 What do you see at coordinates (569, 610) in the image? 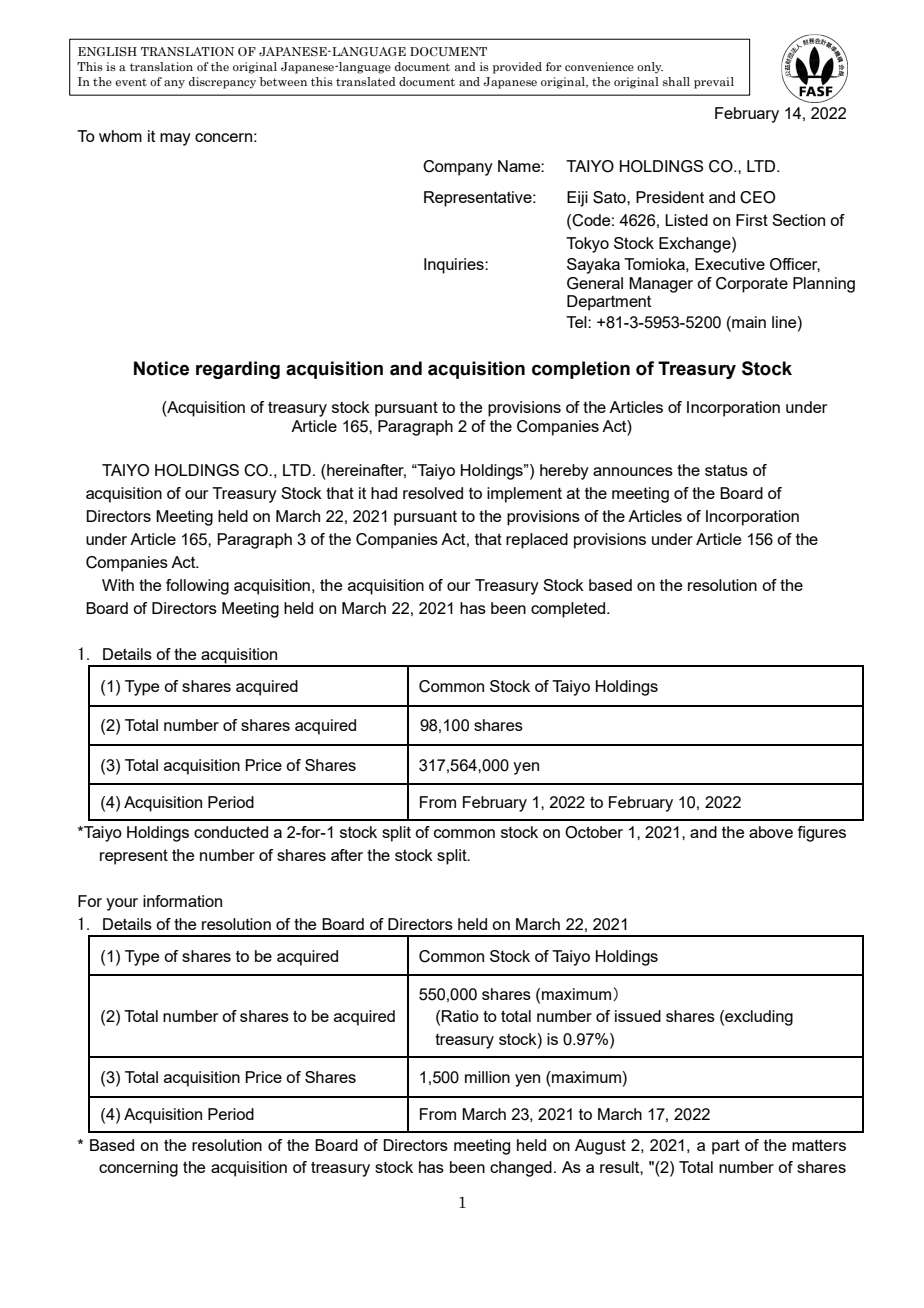
I see `completed` at bounding box center [569, 610].
